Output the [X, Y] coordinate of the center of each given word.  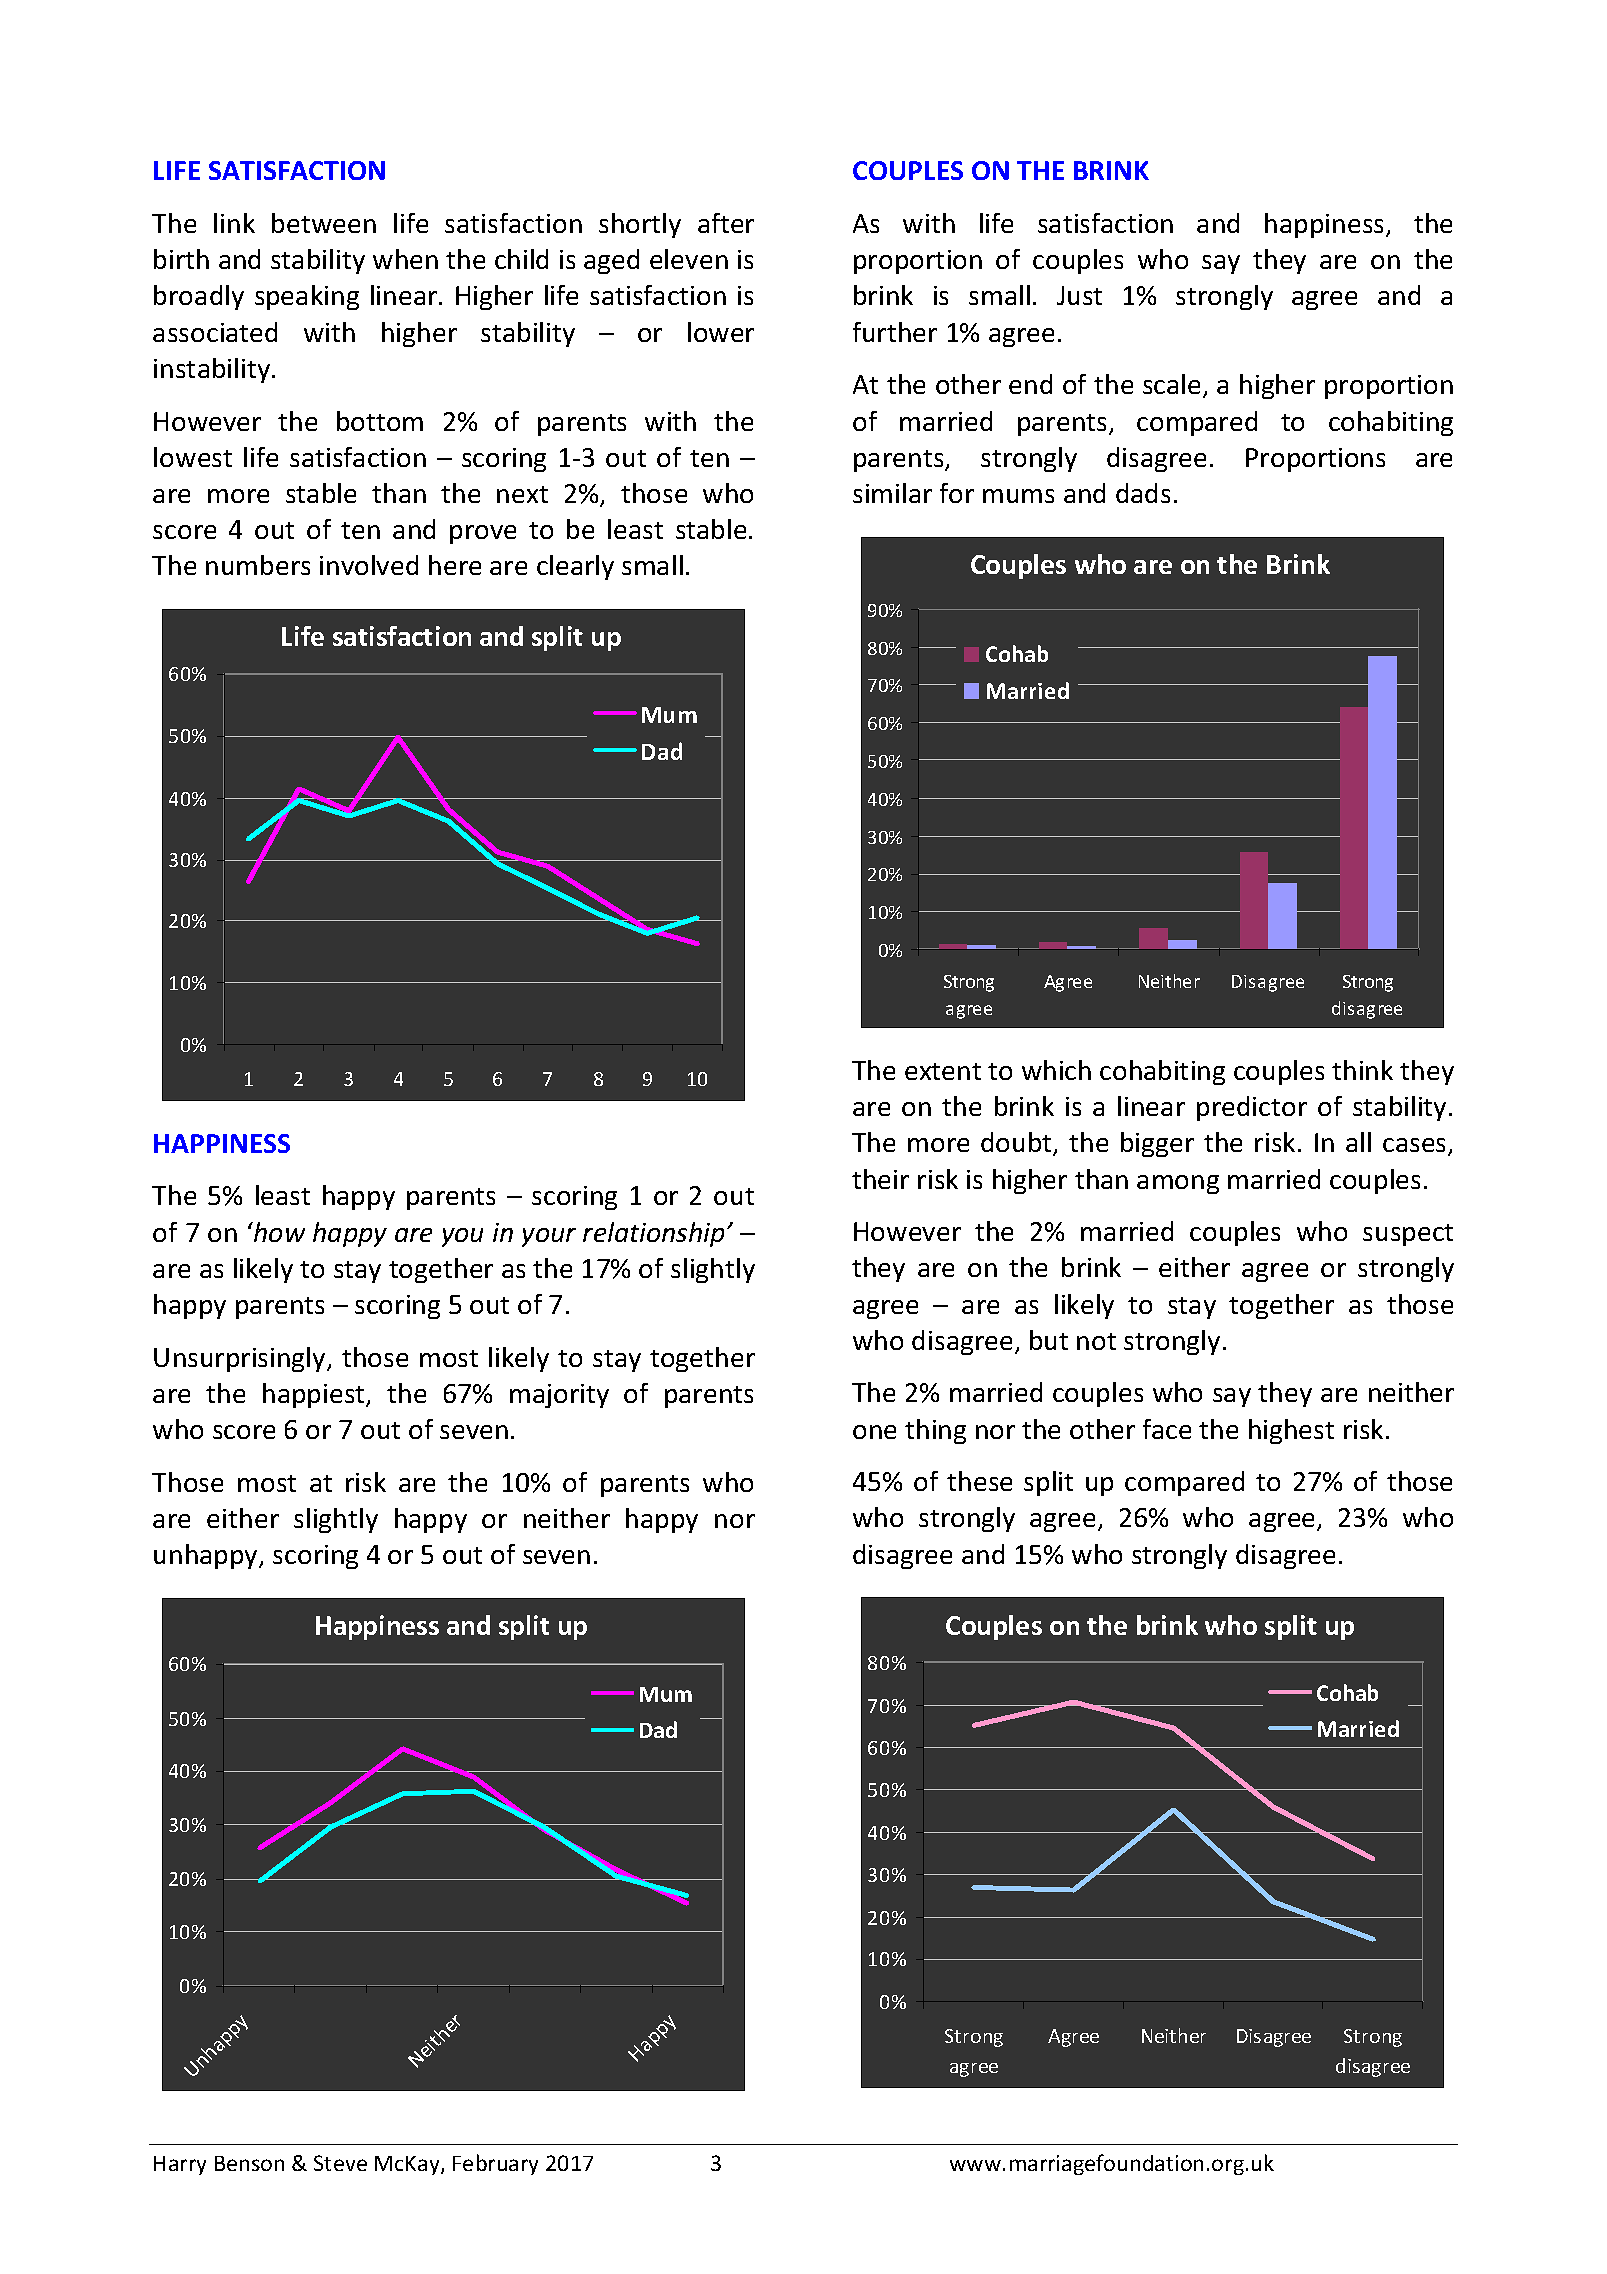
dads [1143, 493]
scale [1171, 384]
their [880, 1179]
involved [369, 565]
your [549, 1237]
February [495, 2164]
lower [721, 332]
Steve [340, 2163]
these [979, 1481]
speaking [307, 297]
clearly [575, 567]
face [1167, 1429]
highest [1291, 1431]
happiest [315, 1395]
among [1178, 1184]
